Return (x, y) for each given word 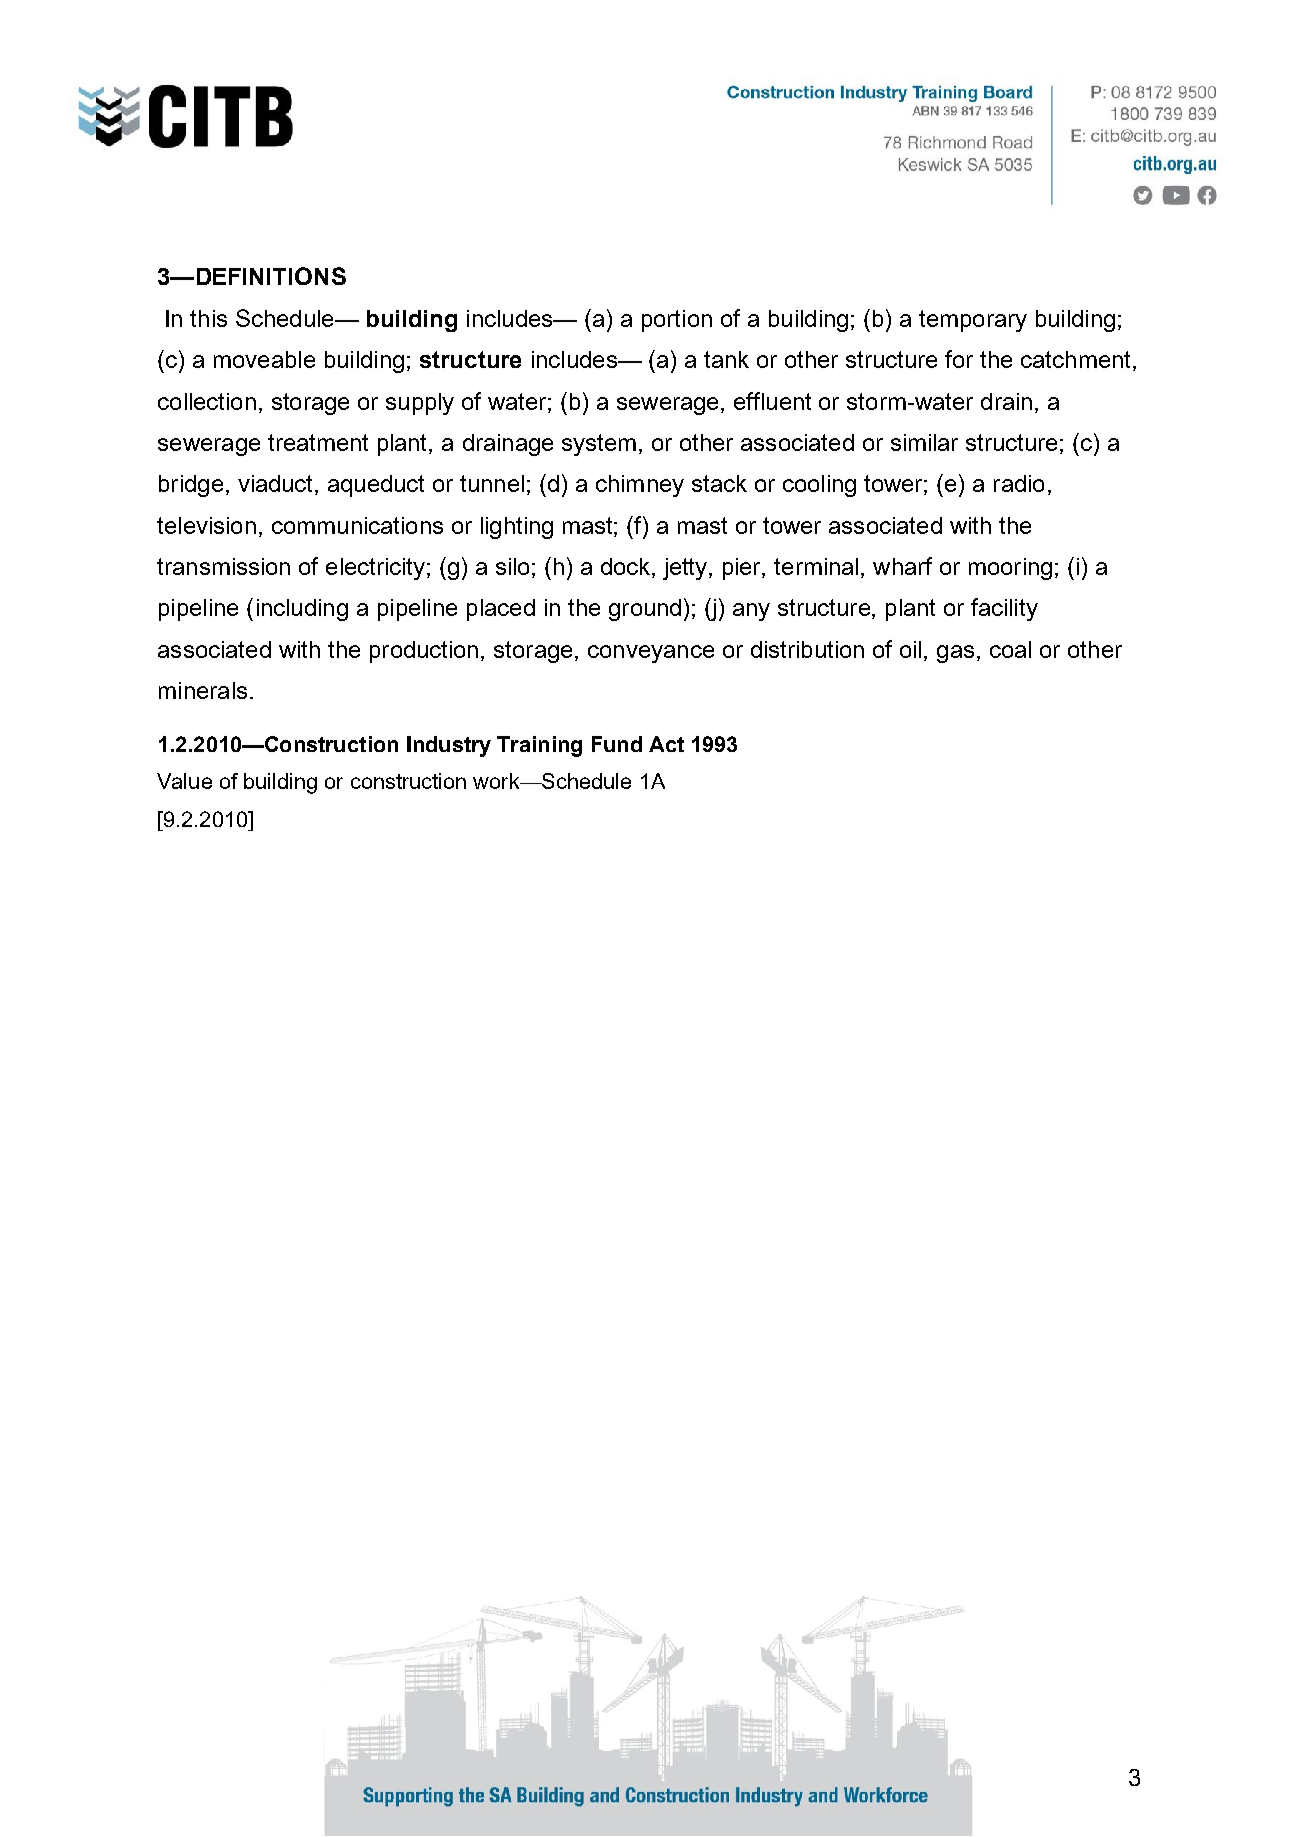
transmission (223, 566)
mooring (1010, 569)
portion (677, 321)
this (208, 318)
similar (924, 442)
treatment (318, 442)
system (599, 445)
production (424, 652)
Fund (617, 744)
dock (627, 568)
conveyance (651, 654)
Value (184, 781)
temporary (973, 321)
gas (955, 654)
